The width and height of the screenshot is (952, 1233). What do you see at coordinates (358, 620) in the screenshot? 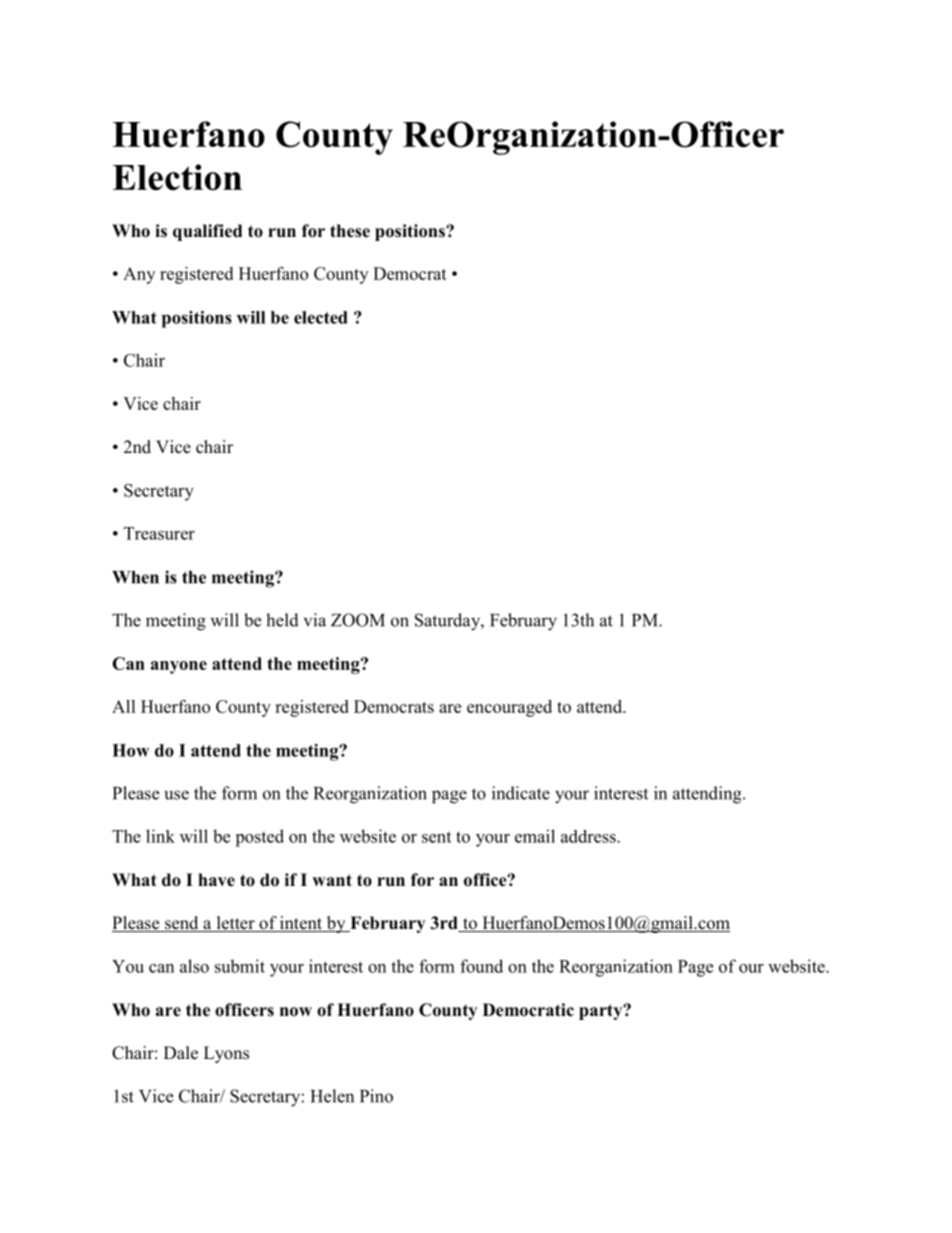
I see `ZOOM` at bounding box center [358, 620].
